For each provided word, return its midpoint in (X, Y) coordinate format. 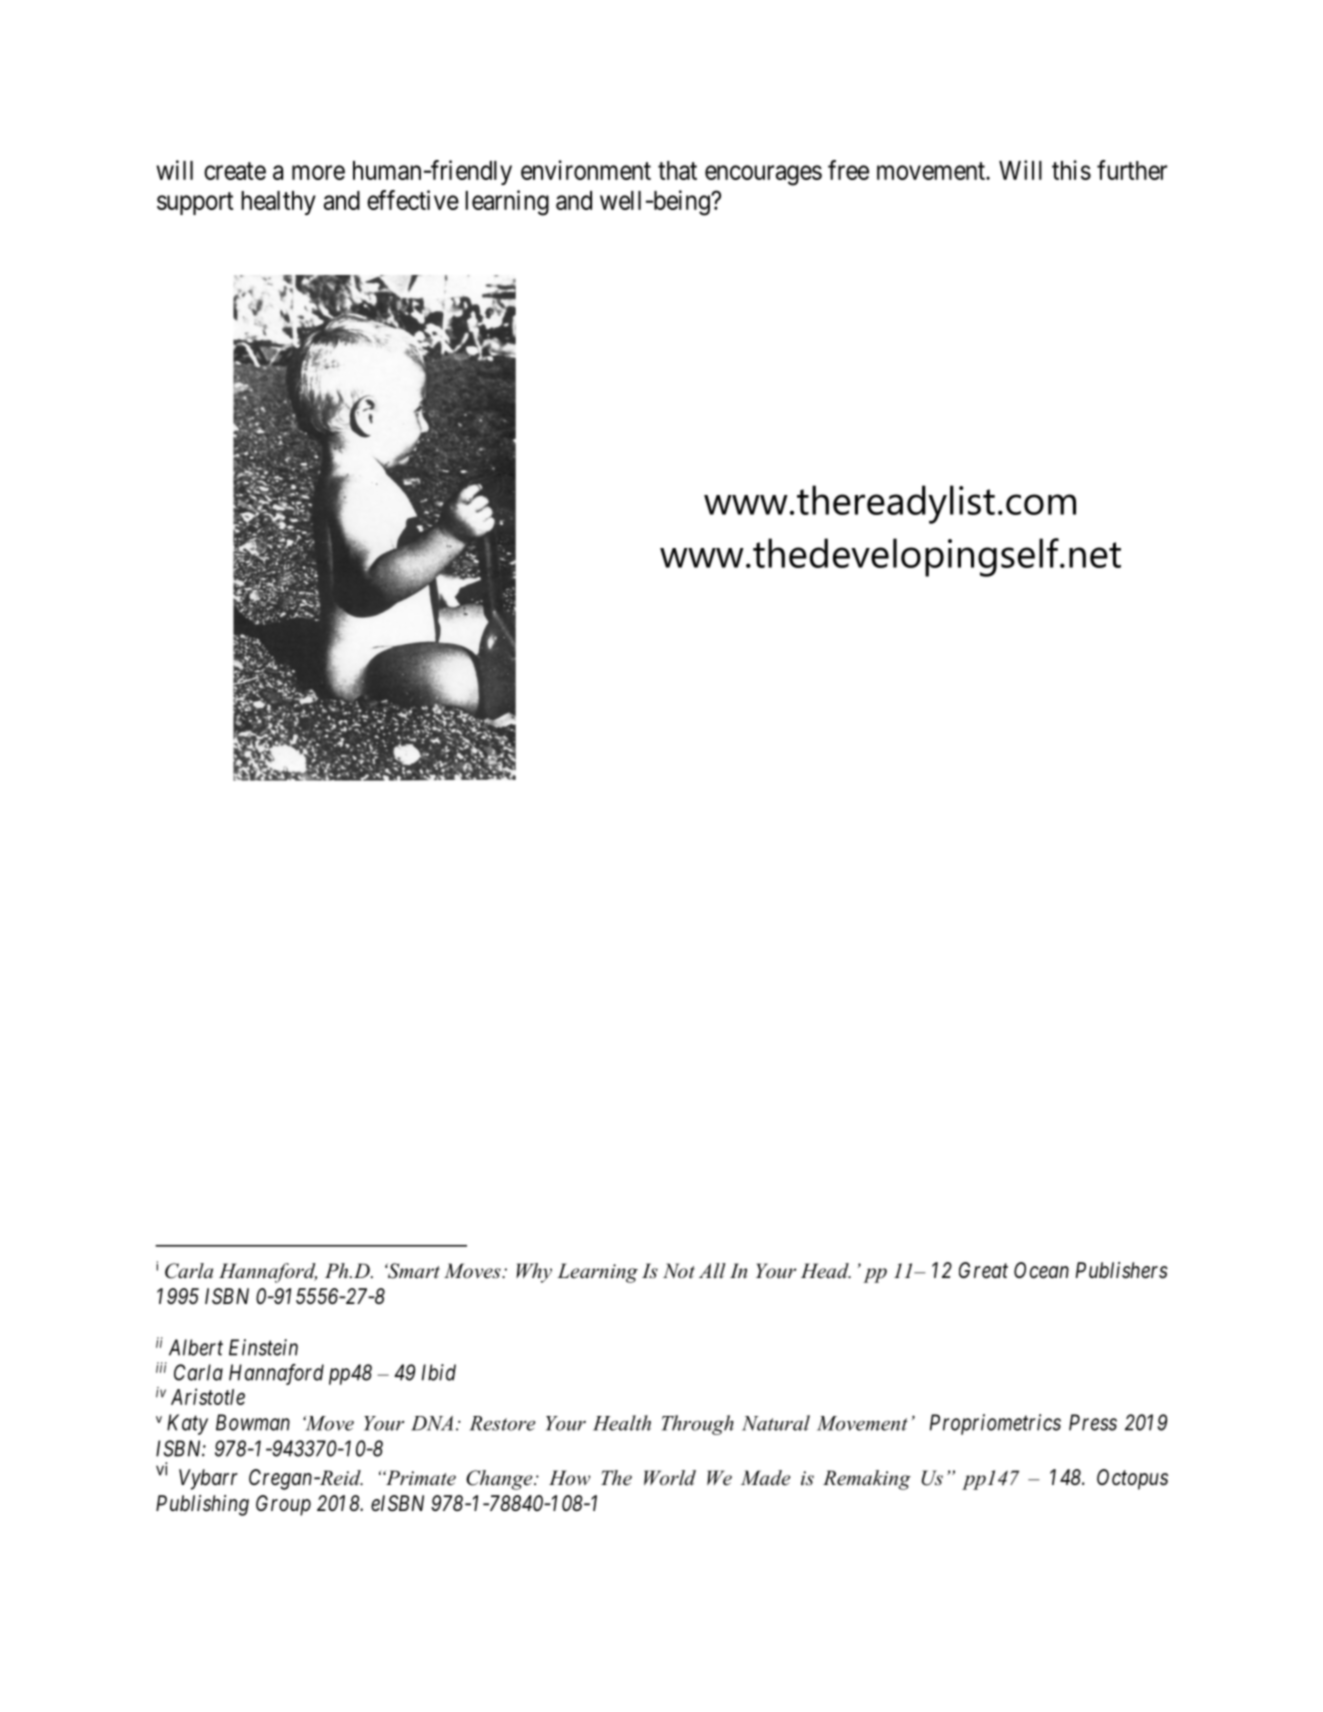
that (677, 170)
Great (983, 1270)
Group (283, 1505)
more (318, 172)
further (1132, 170)
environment (586, 170)
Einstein (263, 1347)
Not (679, 1271)
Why (534, 1273)
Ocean (1041, 1270)
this (1071, 170)
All (712, 1270)
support (195, 203)
